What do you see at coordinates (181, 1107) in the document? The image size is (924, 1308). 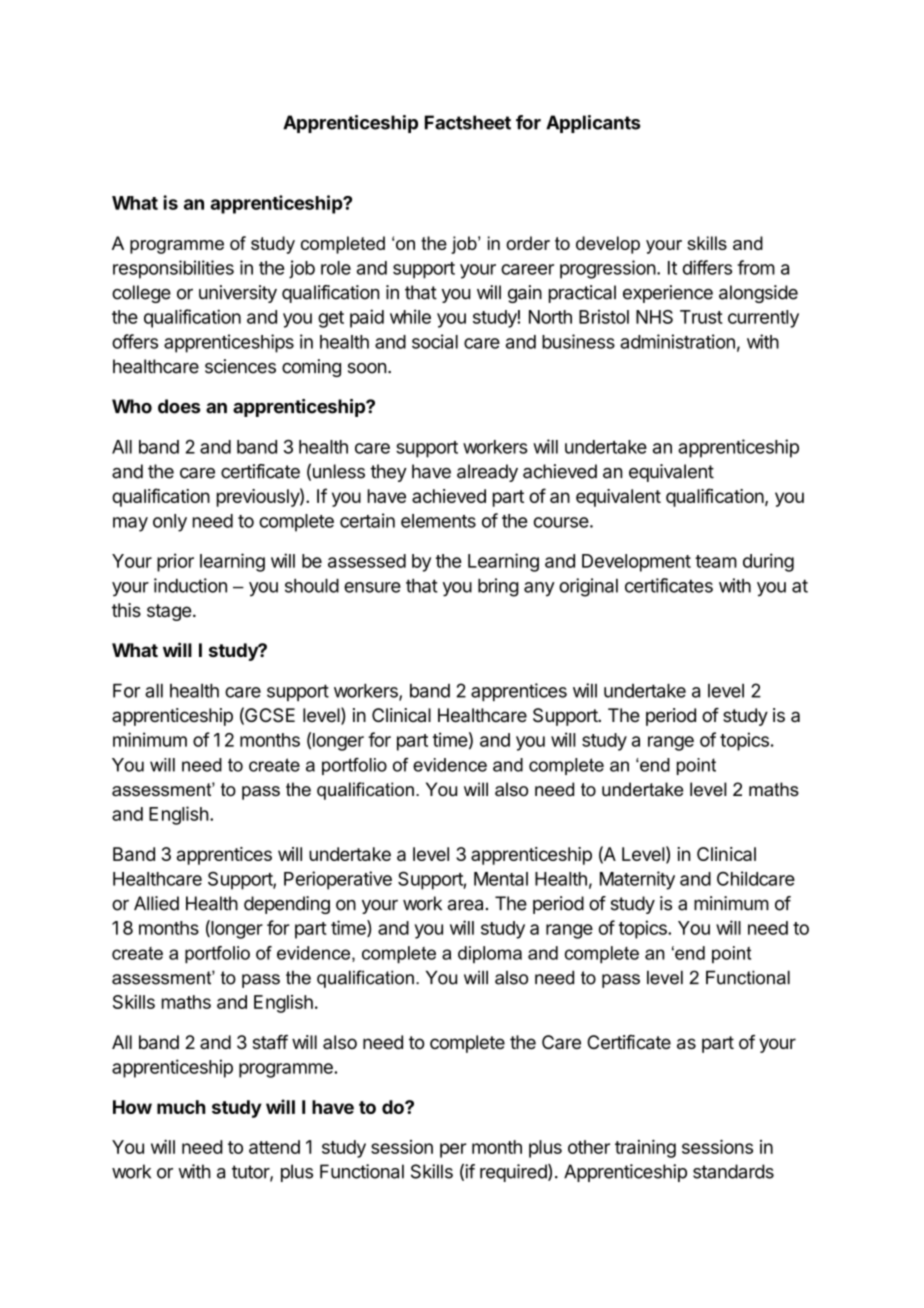 I see `much` at bounding box center [181, 1107].
